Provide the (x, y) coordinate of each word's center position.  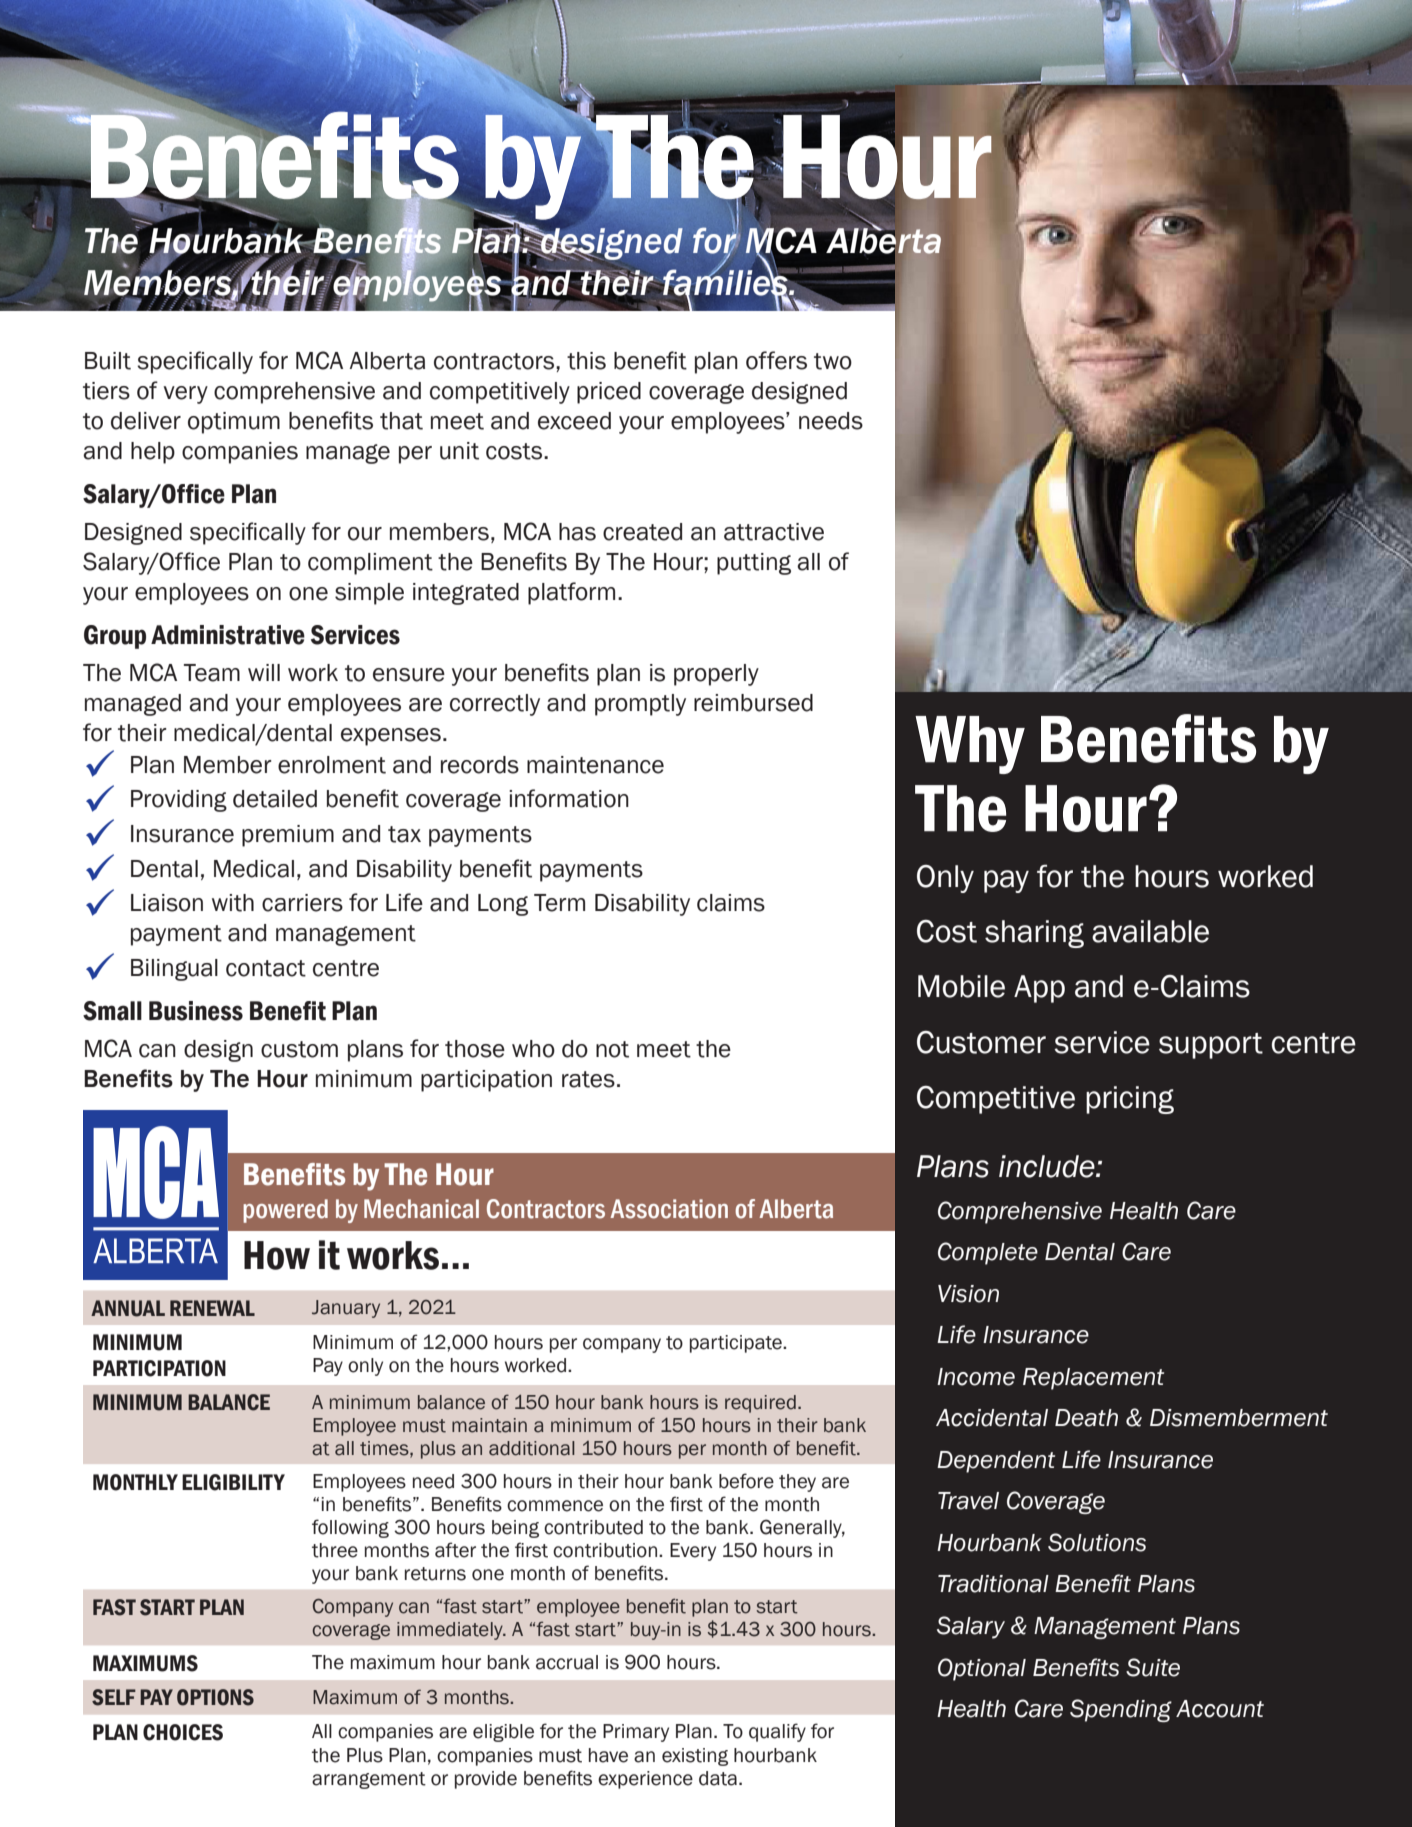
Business (196, 1011)
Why (970, 745)
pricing (1130, 1100)
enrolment (332, 765)
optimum (234, 423)
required (760, 1404)
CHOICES (183, 1732)
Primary (636, 1733)
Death (1086, 1418)
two (833, 361)
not (612, 1049)
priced (609, 393)
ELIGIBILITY (233, 1482)
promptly (640, 705)
